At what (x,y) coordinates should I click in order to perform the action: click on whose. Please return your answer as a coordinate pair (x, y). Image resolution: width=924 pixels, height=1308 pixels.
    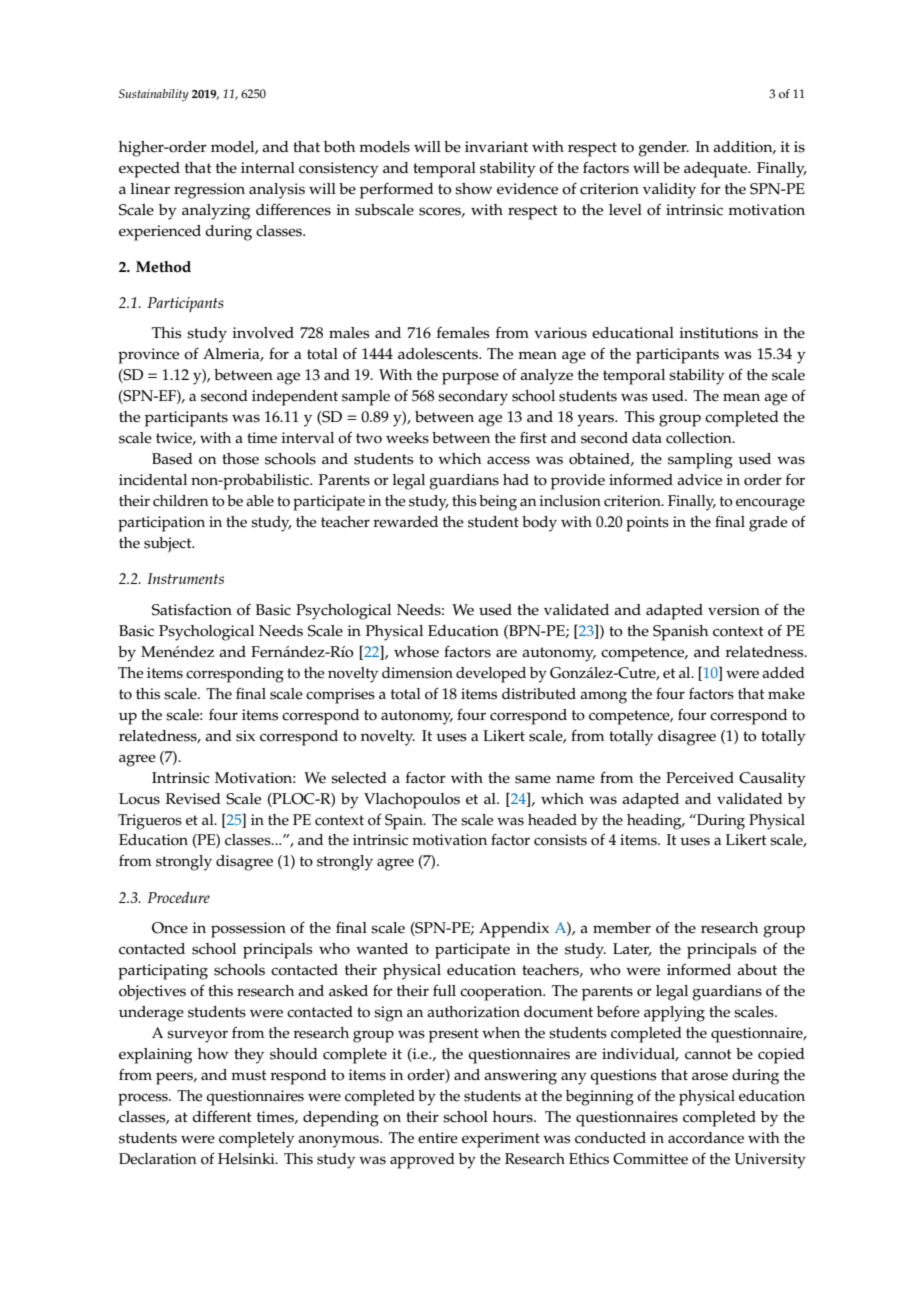
    Looking at the image, I should click on (416, 652).
